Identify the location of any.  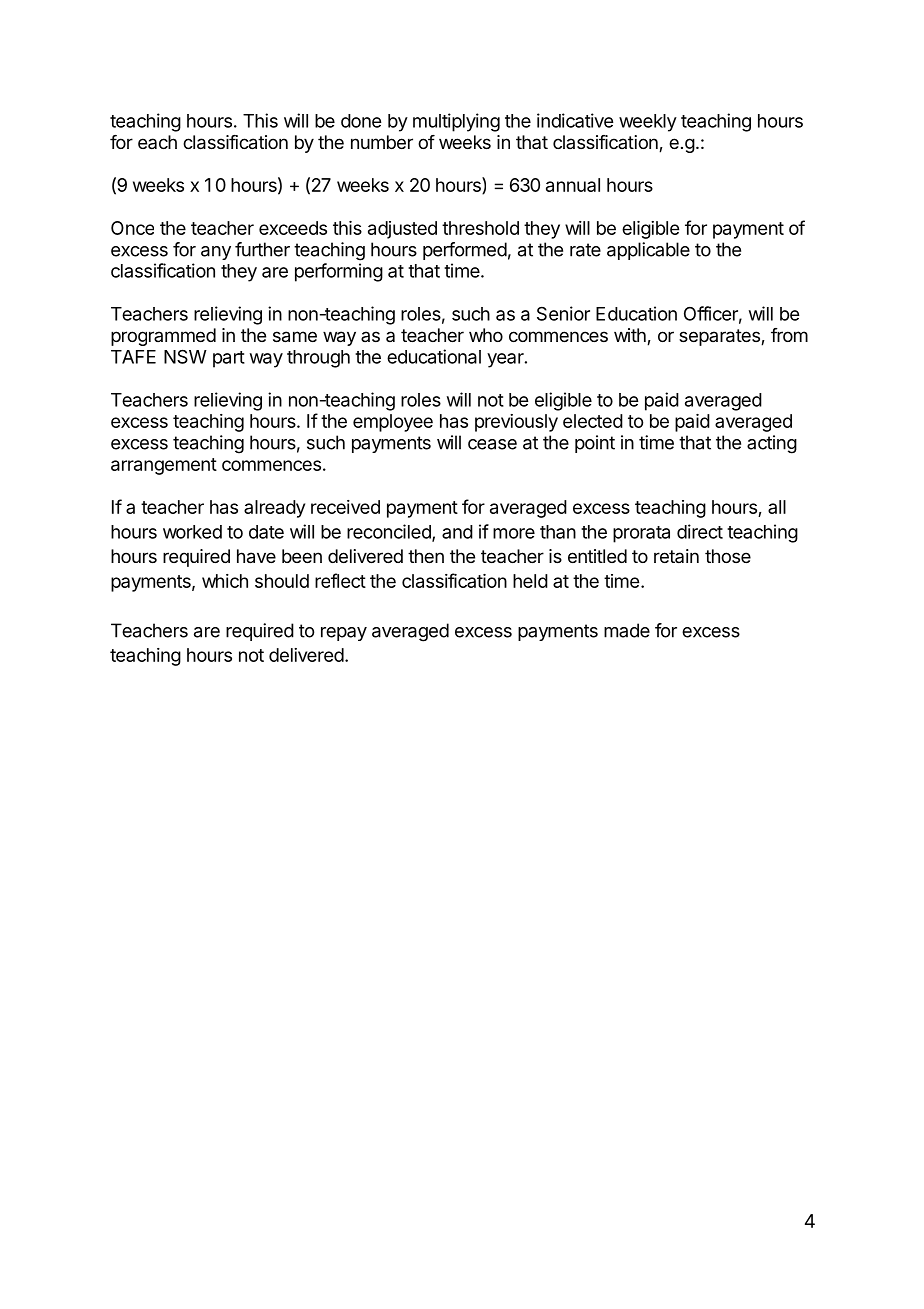
(216, 253).
